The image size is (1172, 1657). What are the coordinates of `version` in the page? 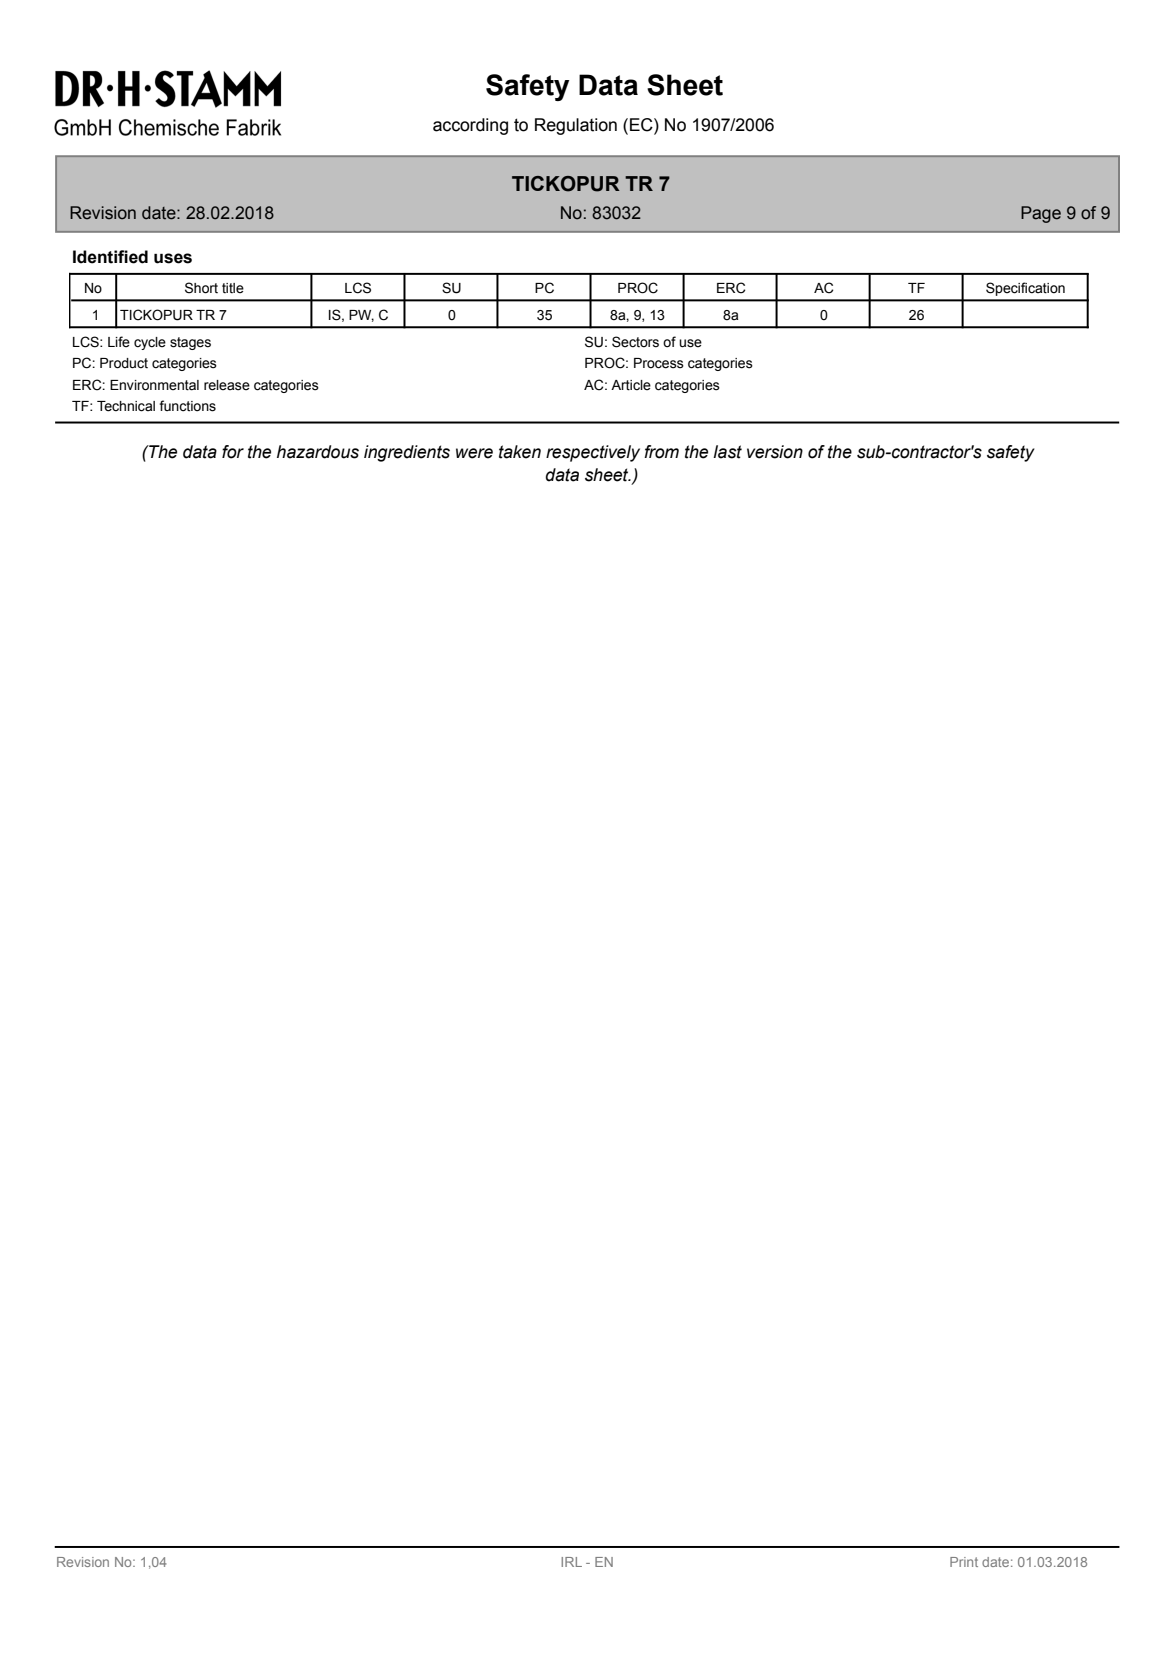 It's located at (775, 452).
